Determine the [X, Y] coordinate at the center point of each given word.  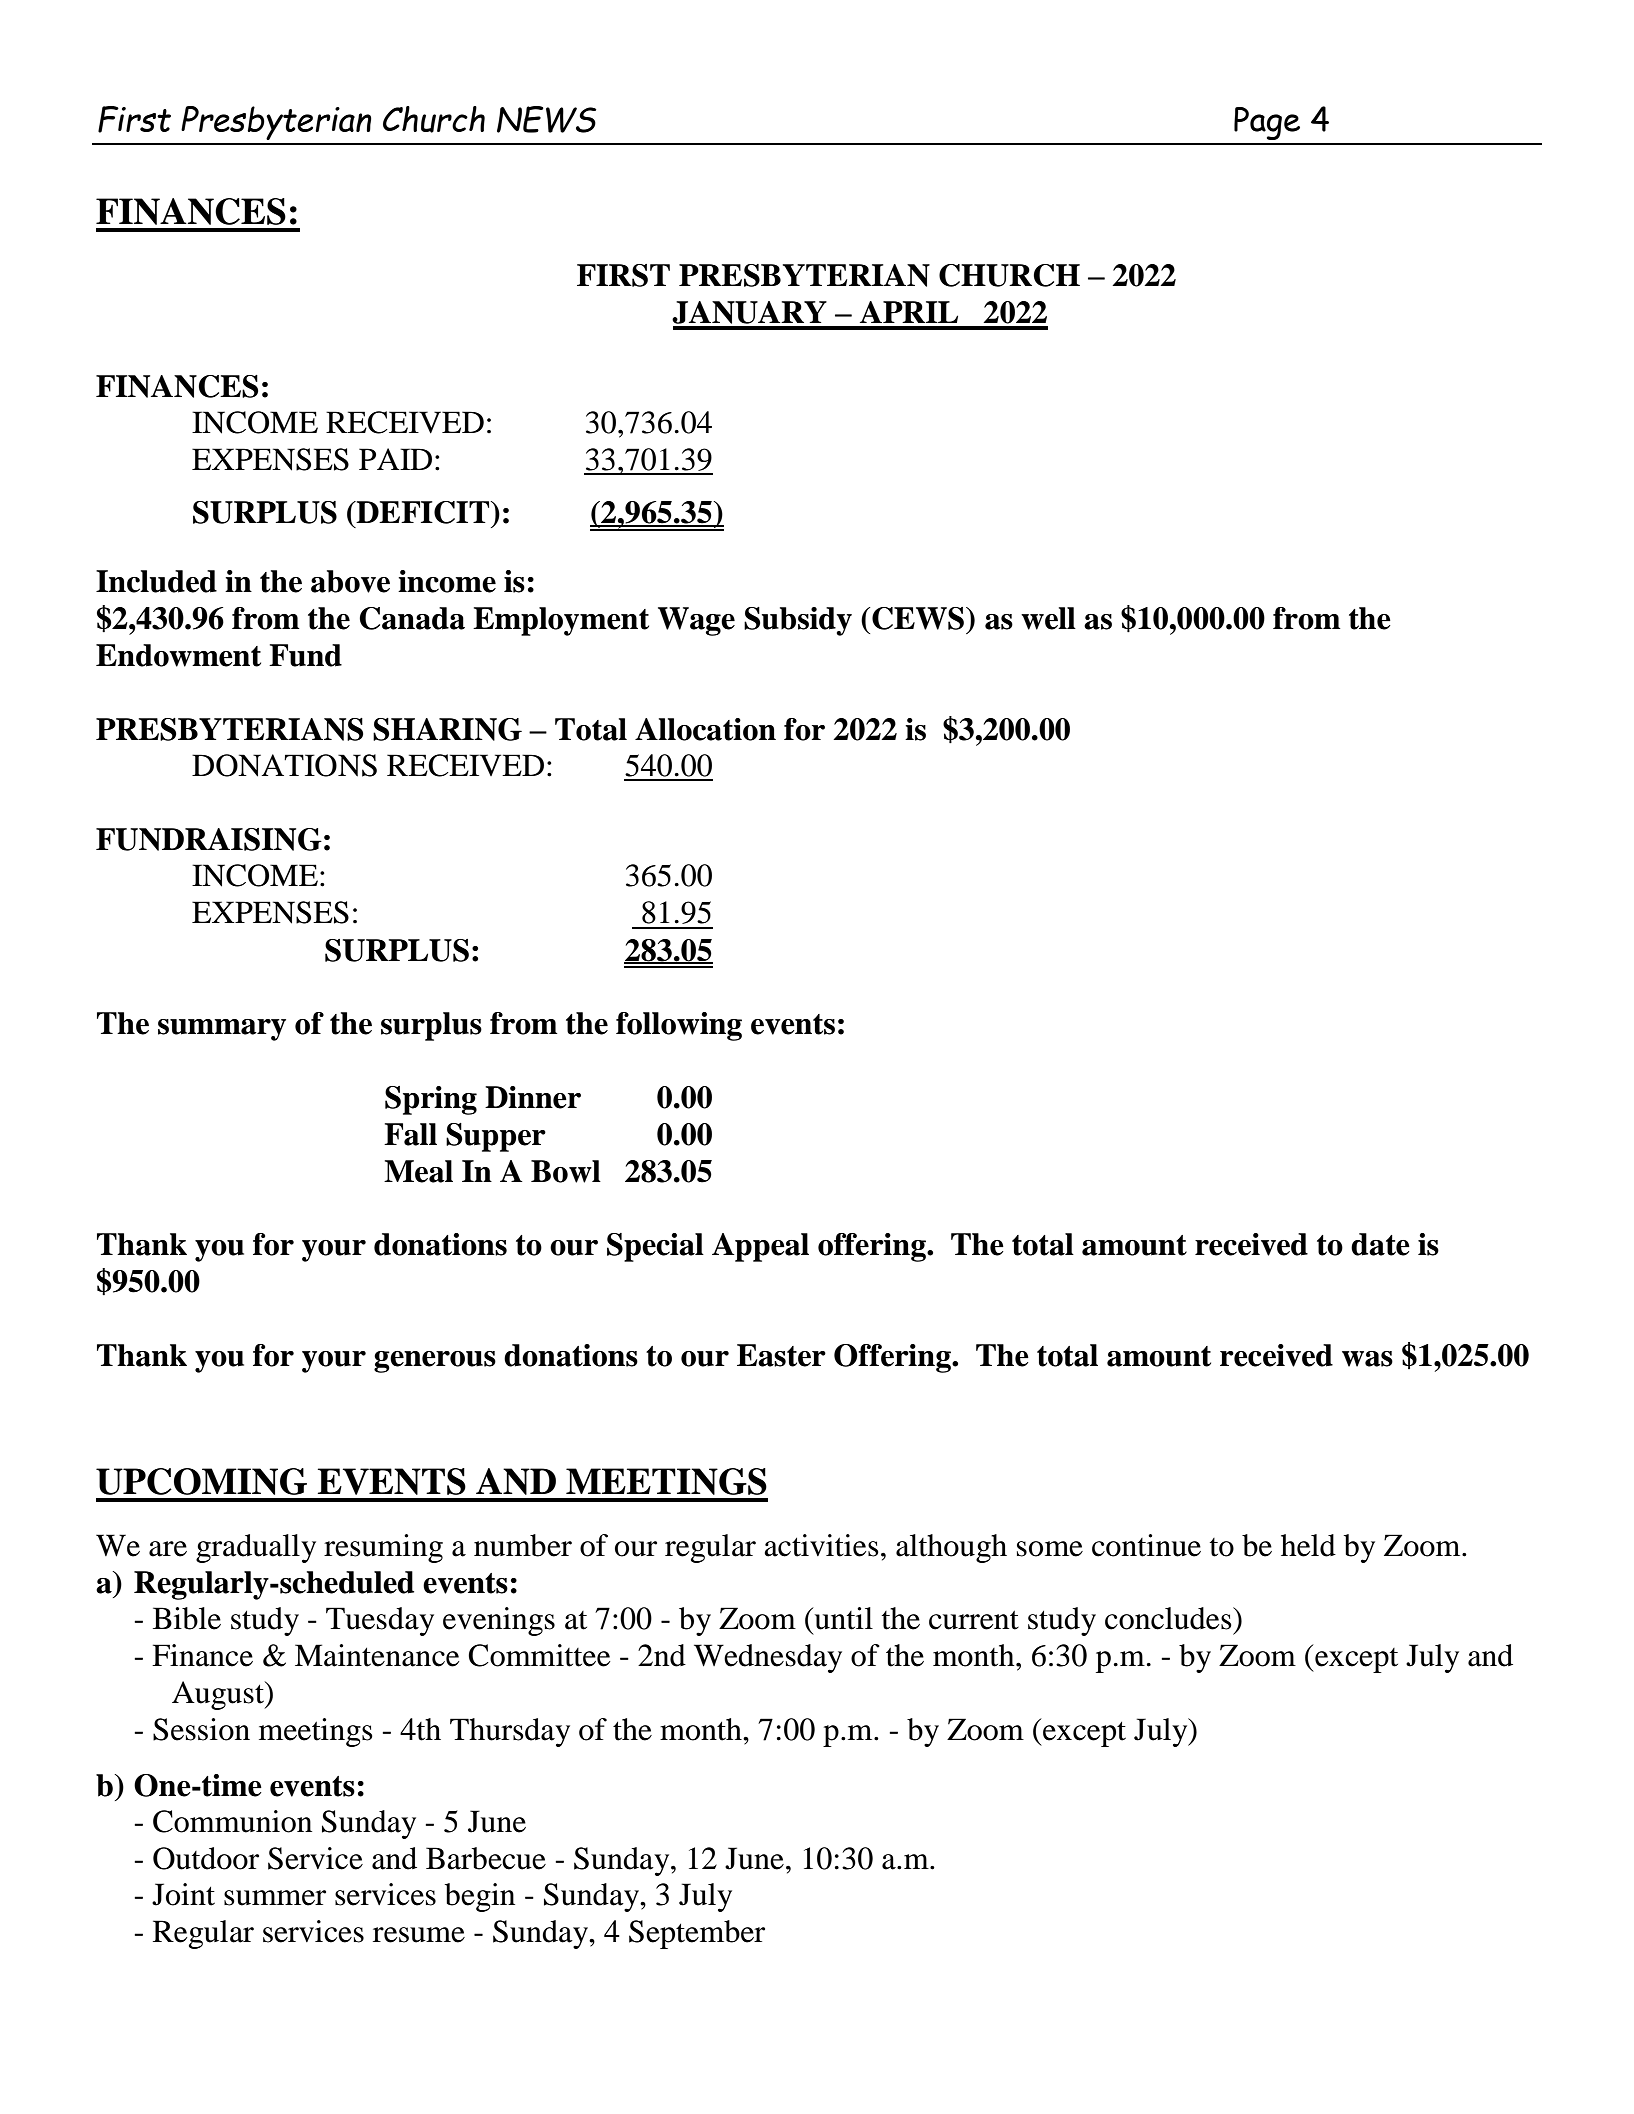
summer [275, 1898]
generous [435, 1362]
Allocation [705, 729]
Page [1267, 123]
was [1367, 1359]
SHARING [447, 729]
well [1048, 618]
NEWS [546, 119]
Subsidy [798, 621]
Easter [781, 1355]
